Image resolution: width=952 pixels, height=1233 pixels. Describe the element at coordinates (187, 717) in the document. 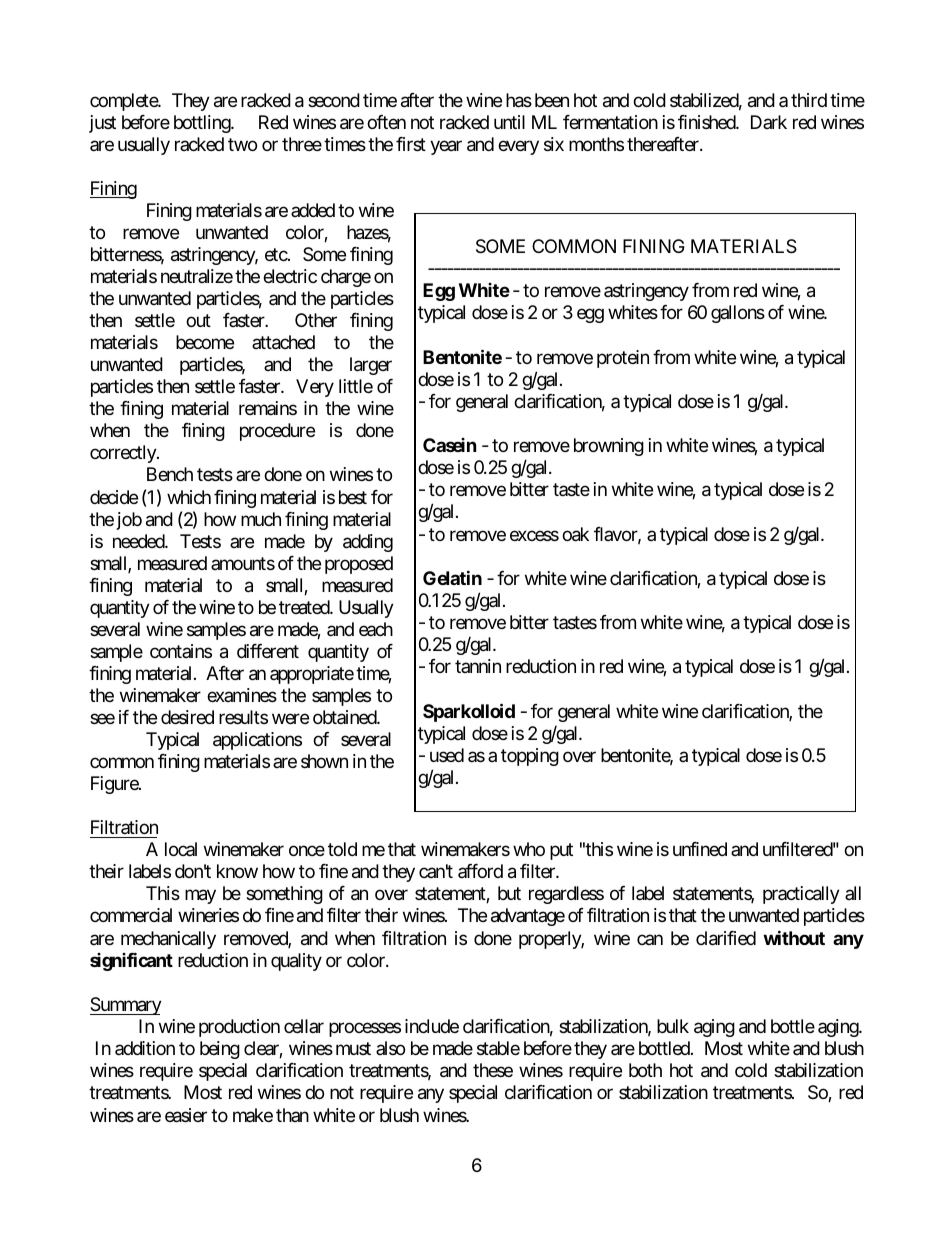

I see `desired` at that location.
